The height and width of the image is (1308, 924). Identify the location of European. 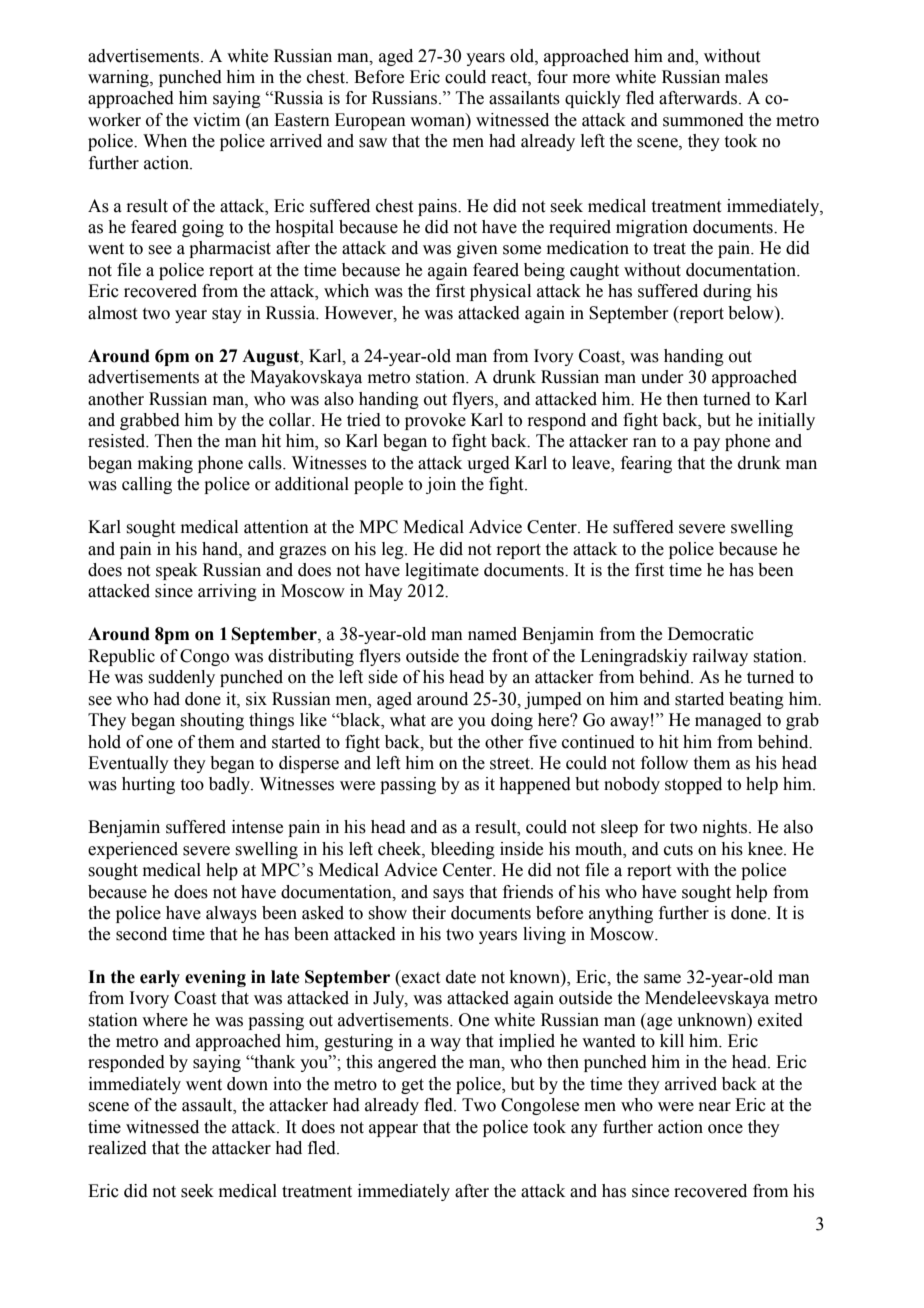
(370, 121).
